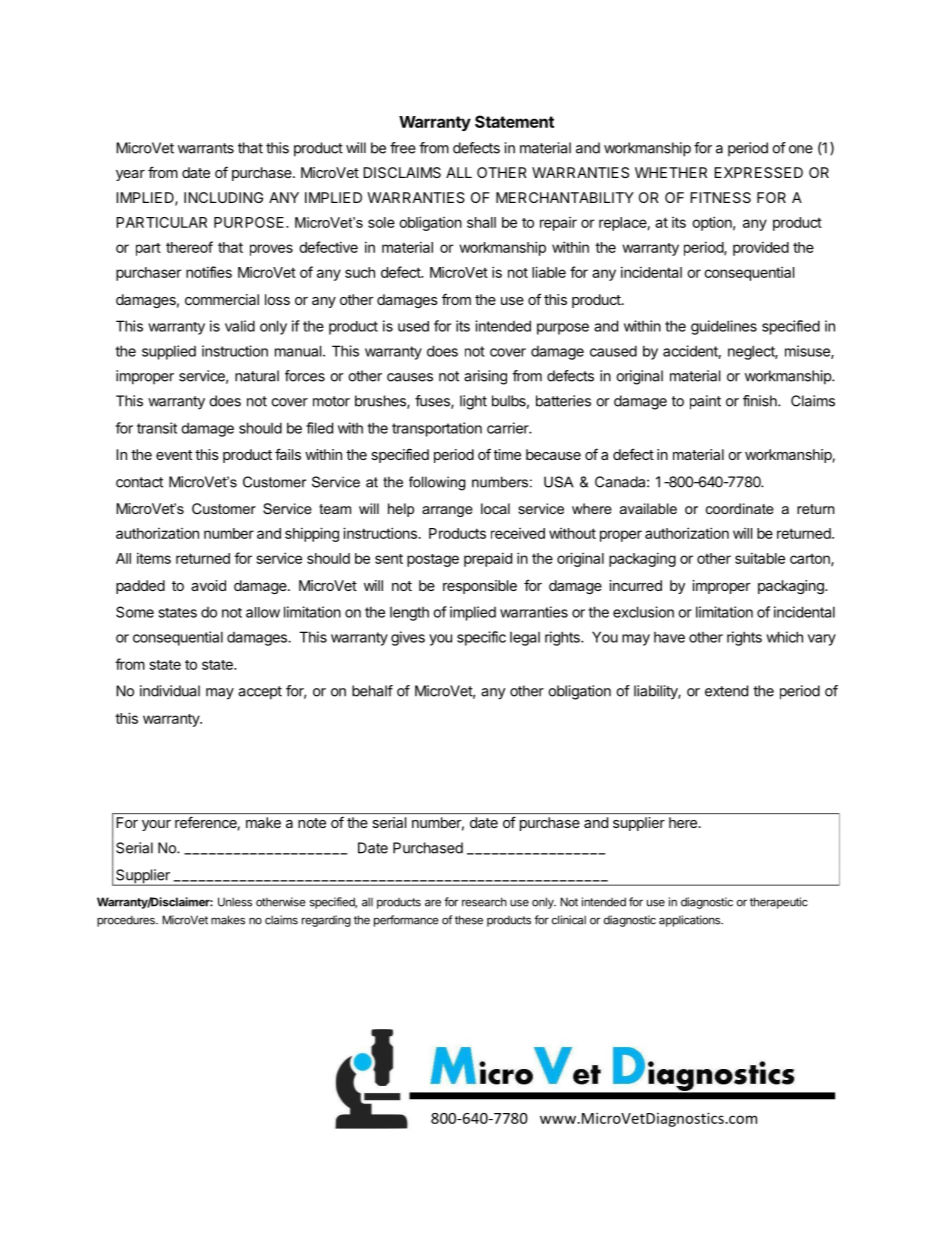 The image size is (952, 1233). I want to click on research, so click(484, 902).
